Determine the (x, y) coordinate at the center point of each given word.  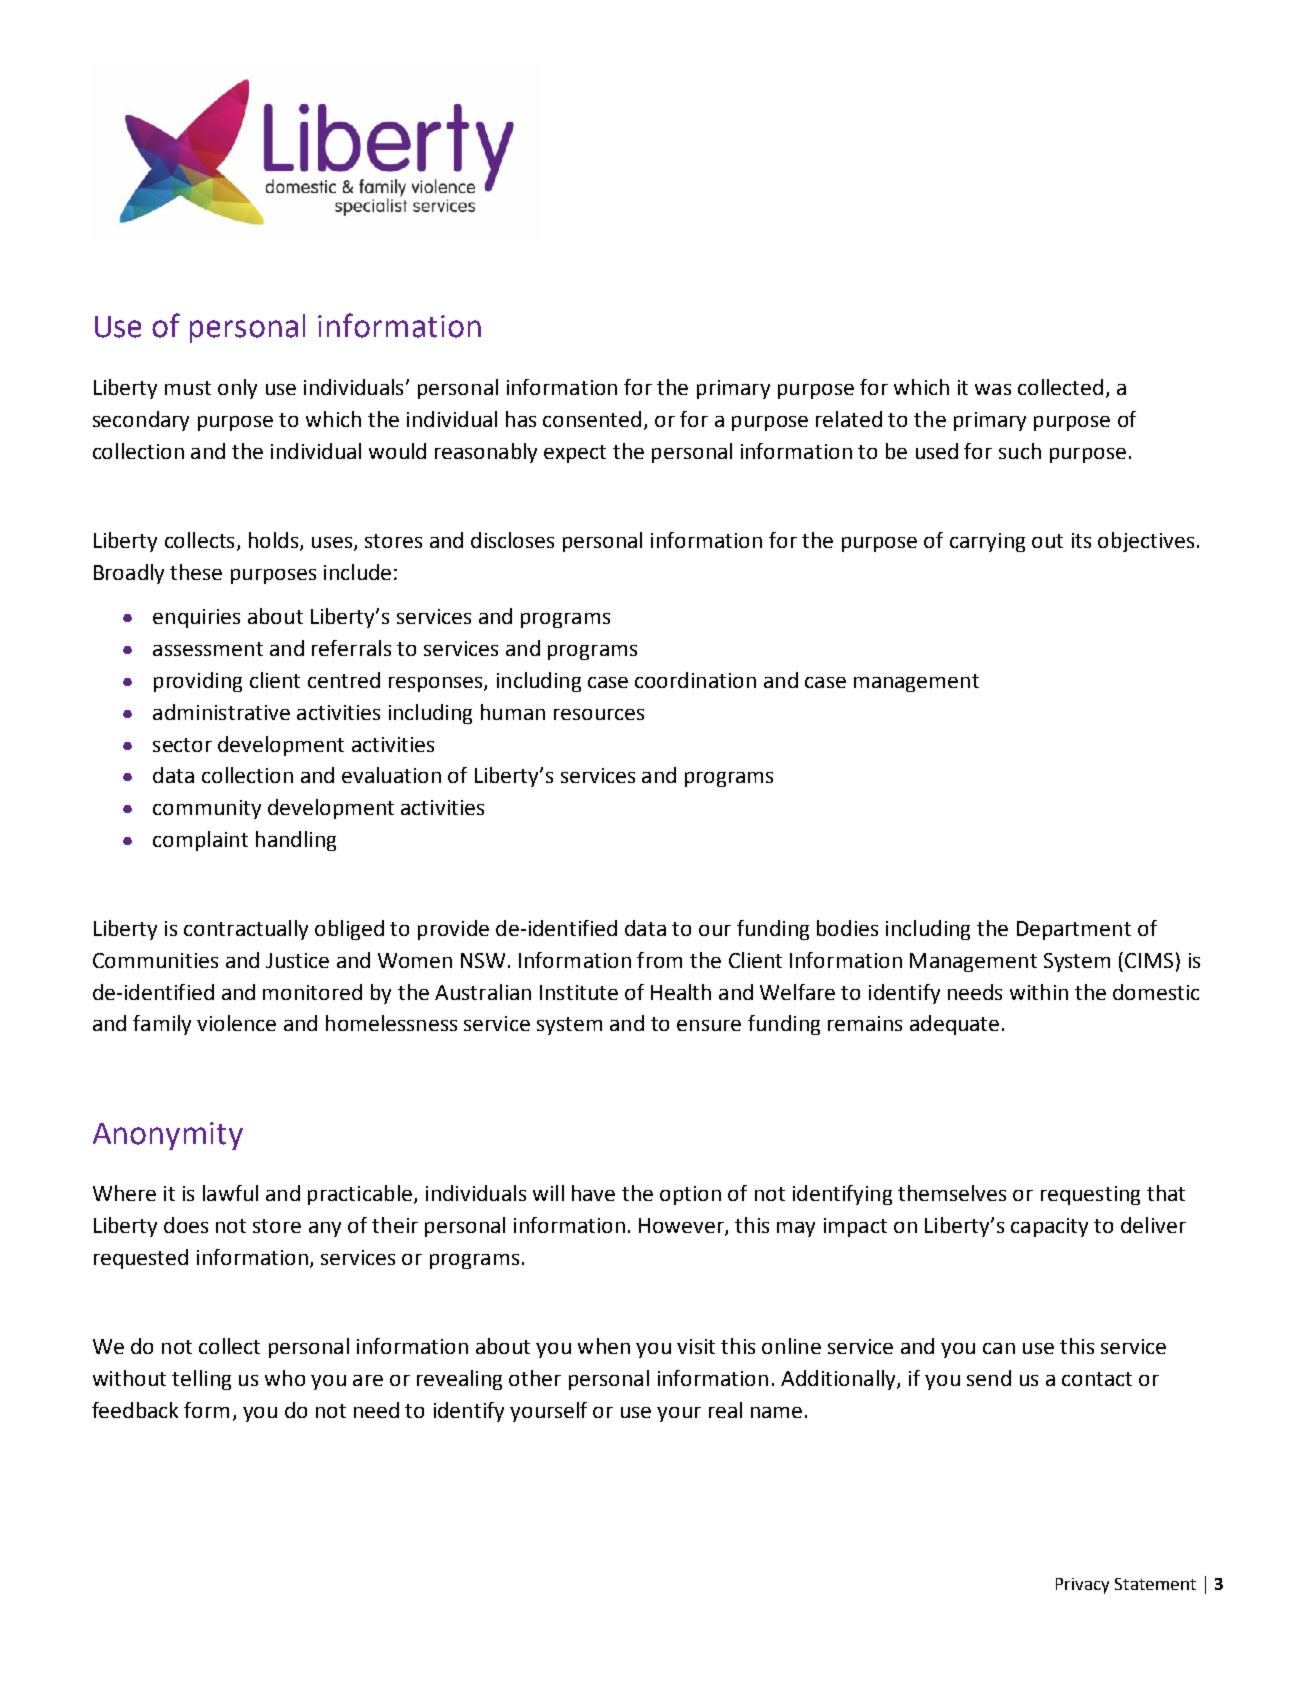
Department (1074, 930)
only (237, 389)
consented (592, 419)
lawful (230, 1193)
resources (599, 714)
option (690, 1195)
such (1020, 451)
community (207, 809)
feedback (135, 1410)
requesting (1090, 1195)
